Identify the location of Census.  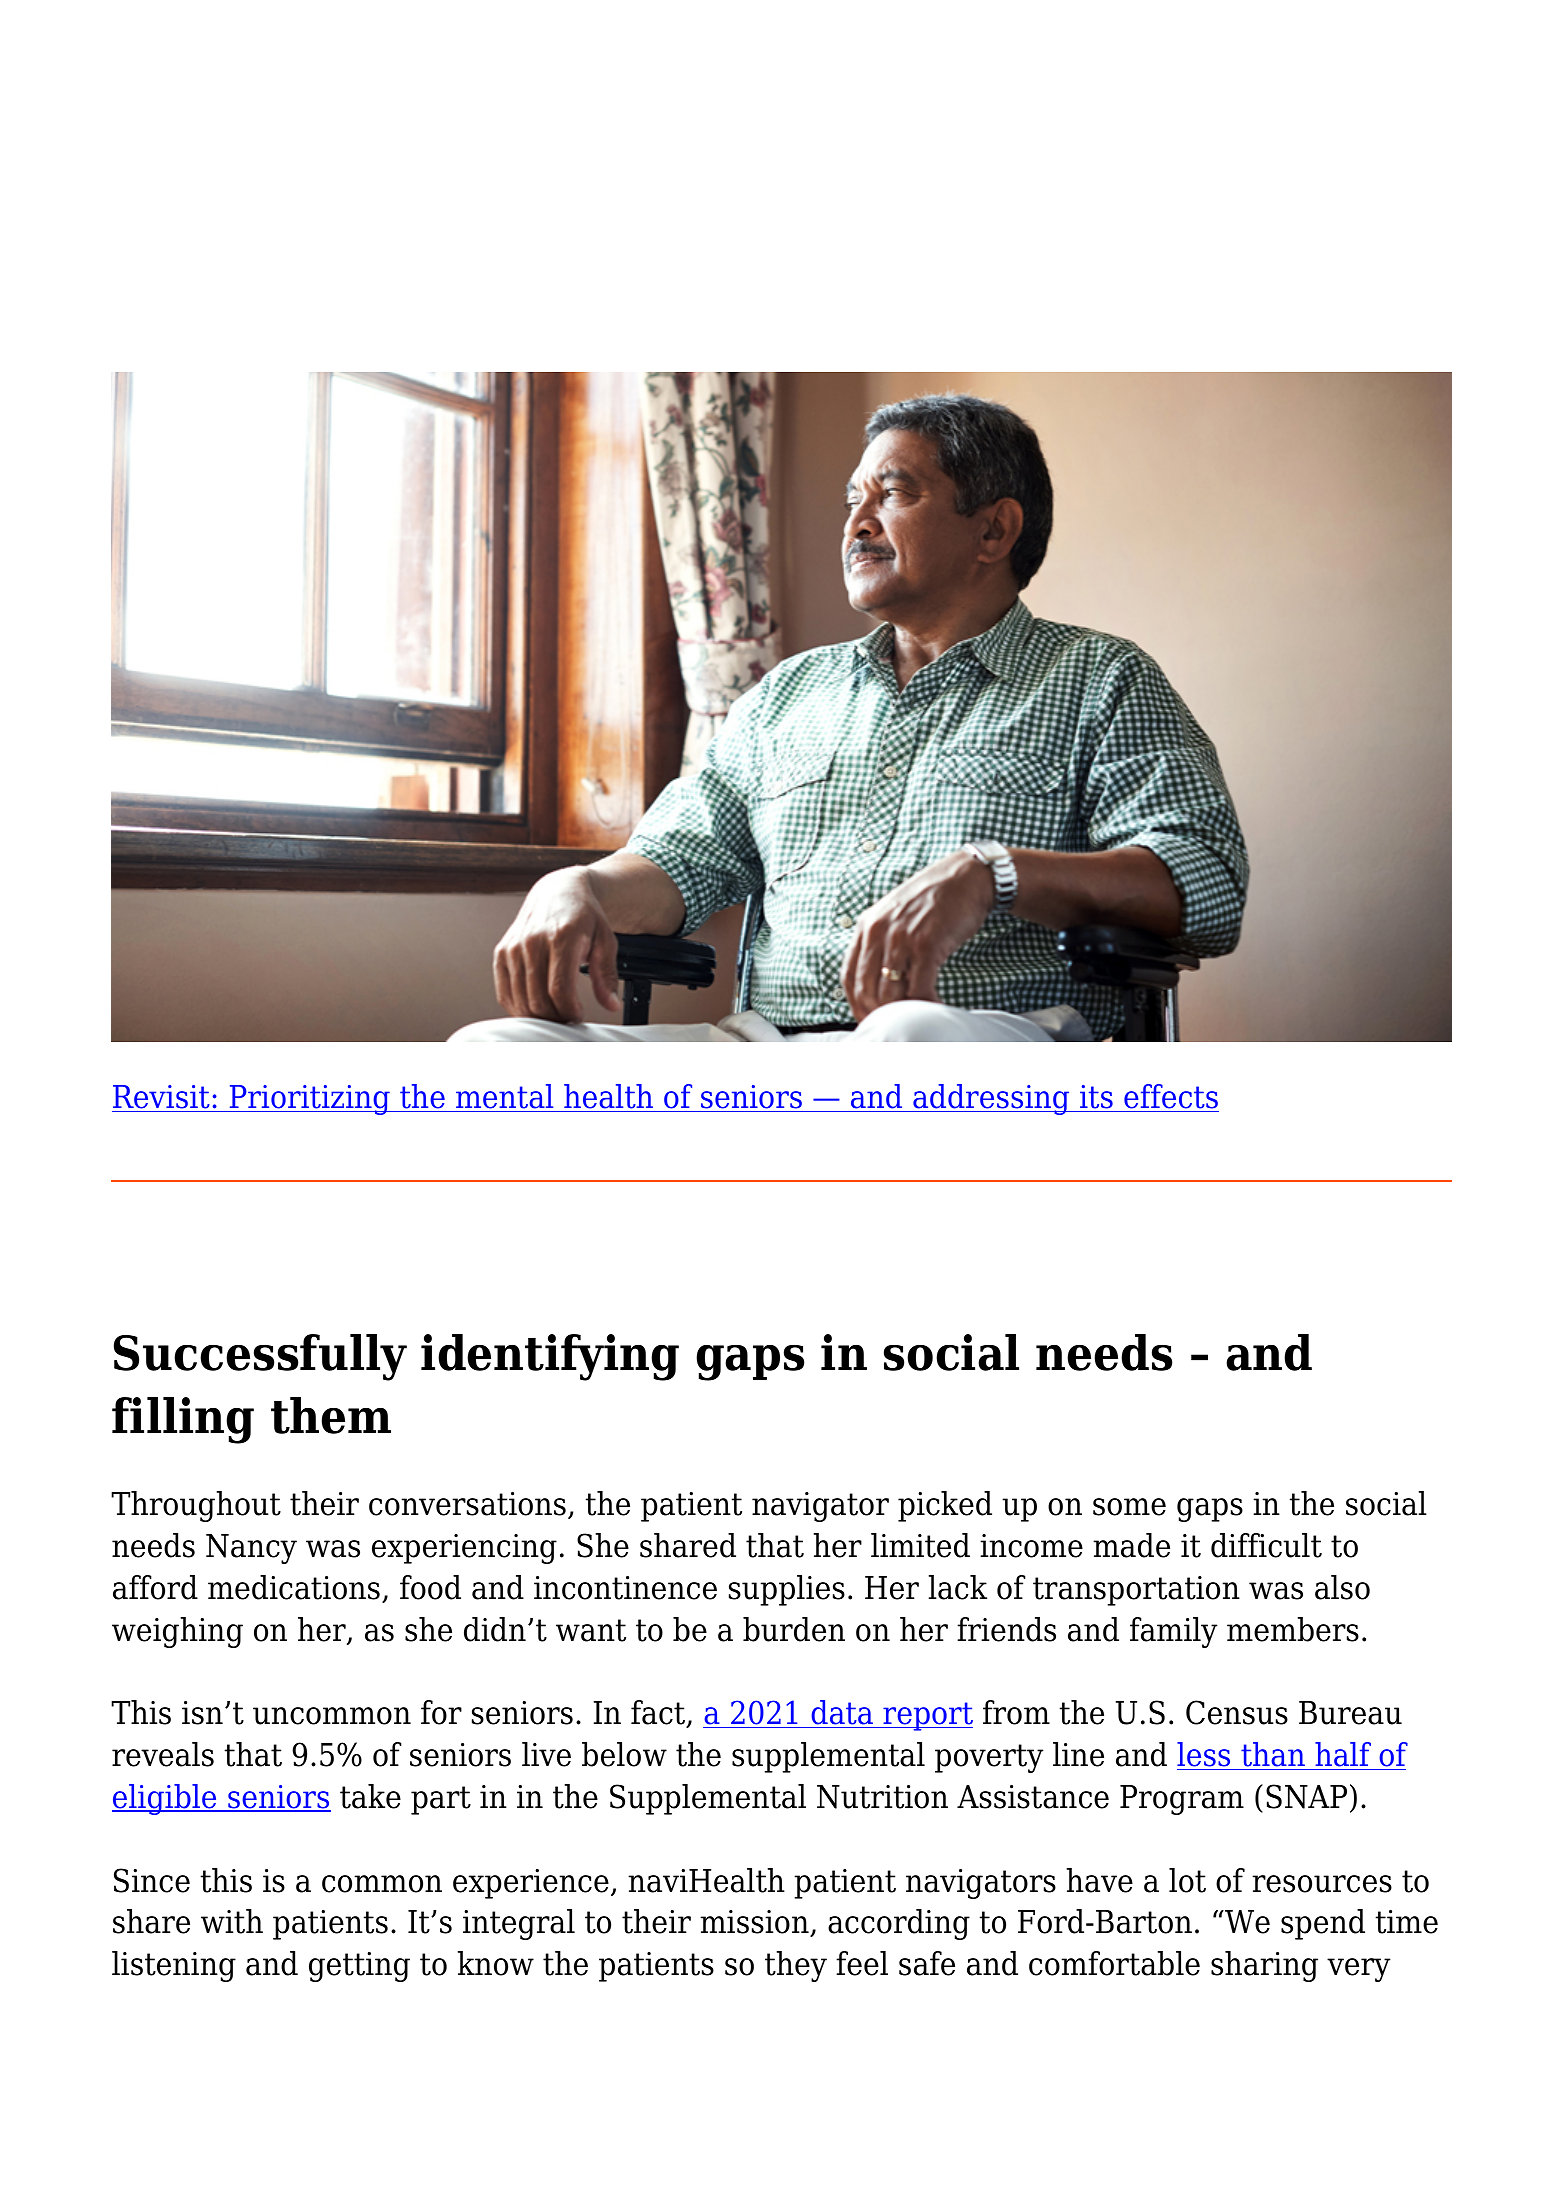
(1237, 1712).
